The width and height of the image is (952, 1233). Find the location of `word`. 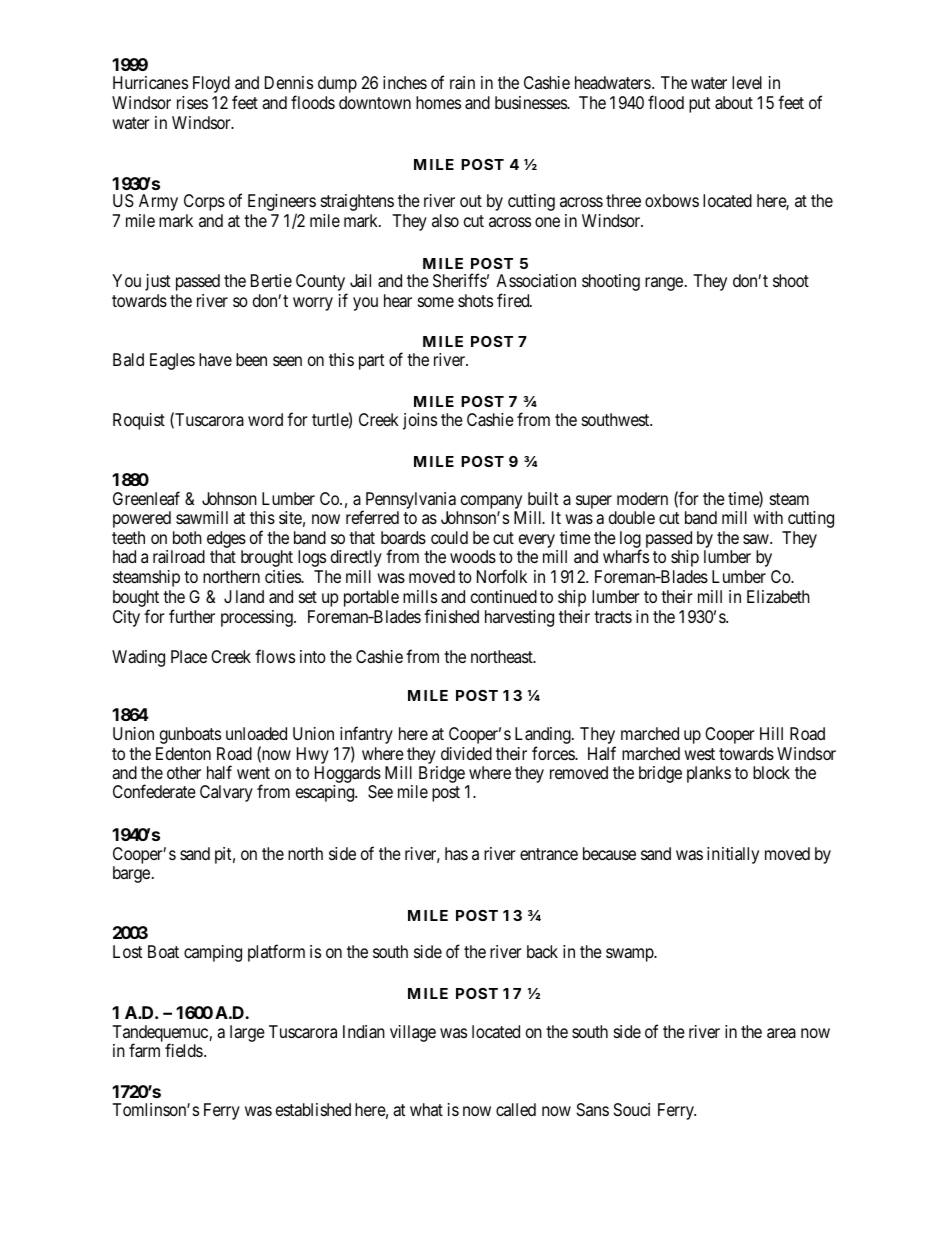

word is located at coordinates (265, 419).
